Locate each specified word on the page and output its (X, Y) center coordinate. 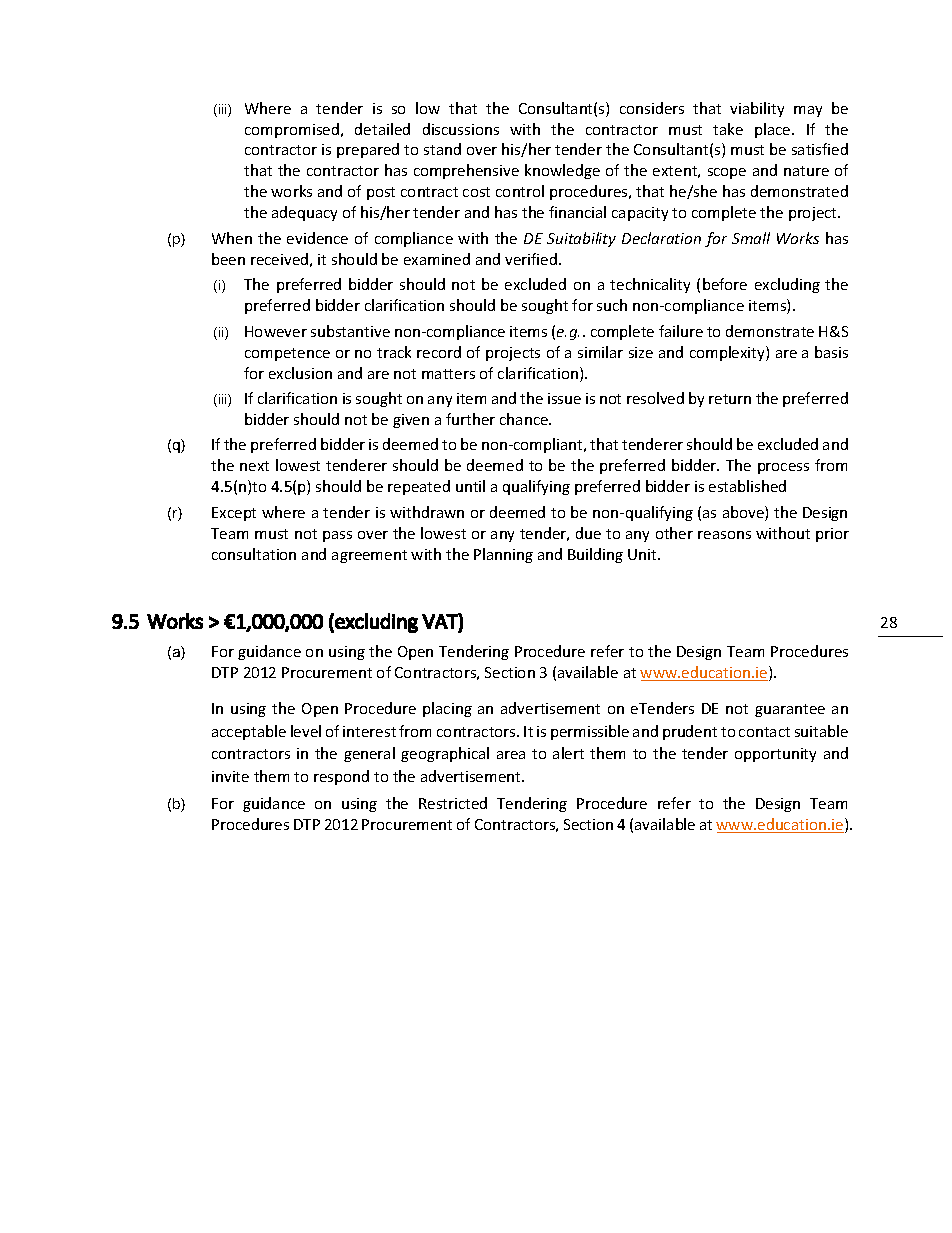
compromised (293, 130)
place (774, 130)
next (254, 466)
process (783, 468)
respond (341, 777)
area (511, 755)
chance (525, 419)
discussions (461, 129)
